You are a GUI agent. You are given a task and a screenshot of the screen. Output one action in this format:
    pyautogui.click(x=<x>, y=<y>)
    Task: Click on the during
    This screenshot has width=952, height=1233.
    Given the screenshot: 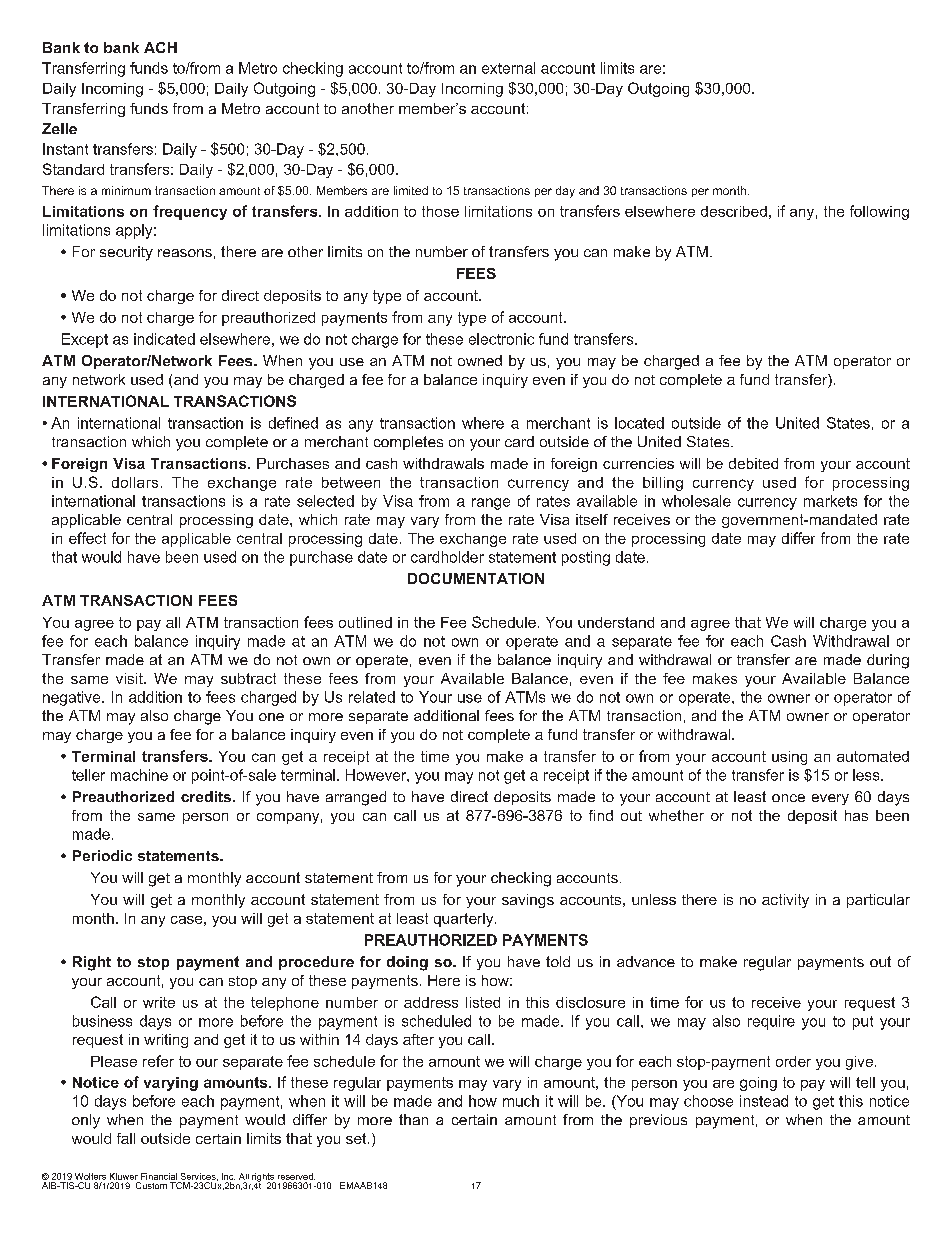 What is the action you would take?
    pyautogui.click(x=888, y=661)
